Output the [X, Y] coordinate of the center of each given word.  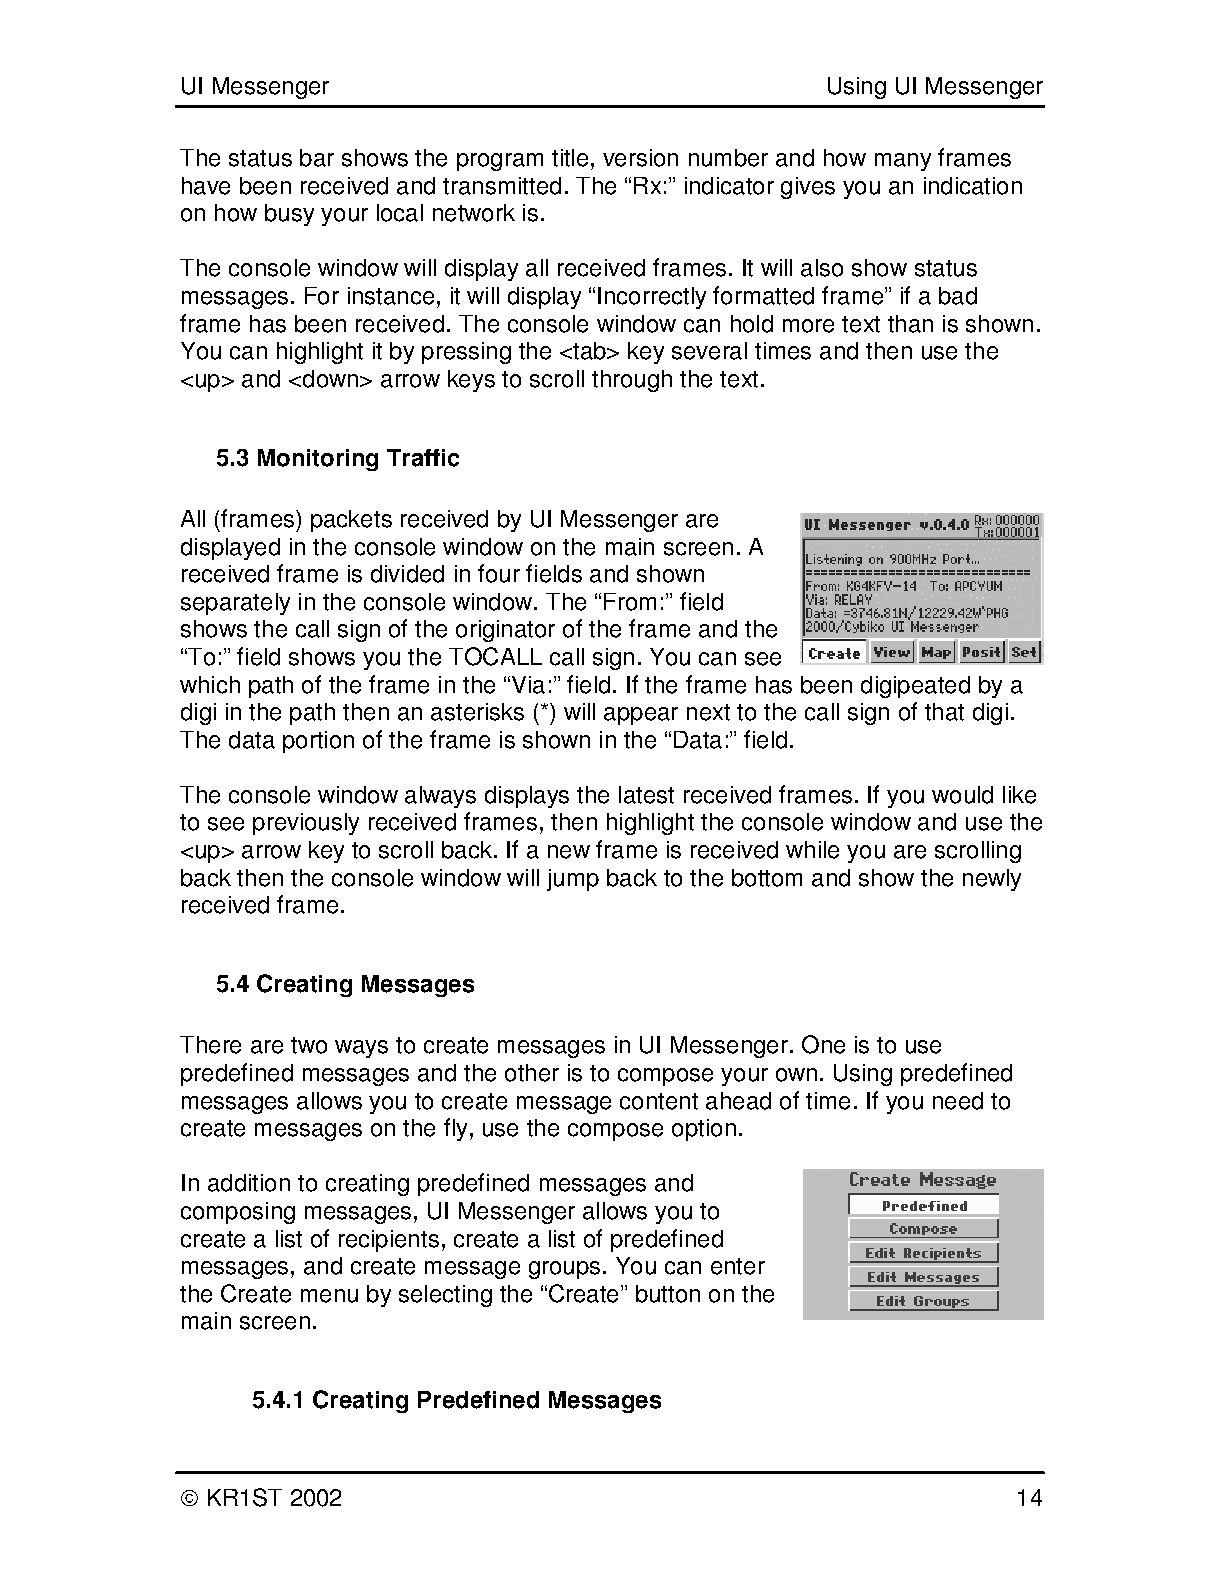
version [640, 158]
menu [329, 1296]
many [903, 162]
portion [318, 742]
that [944, 712]
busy [289, 215]
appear [641, 716]
